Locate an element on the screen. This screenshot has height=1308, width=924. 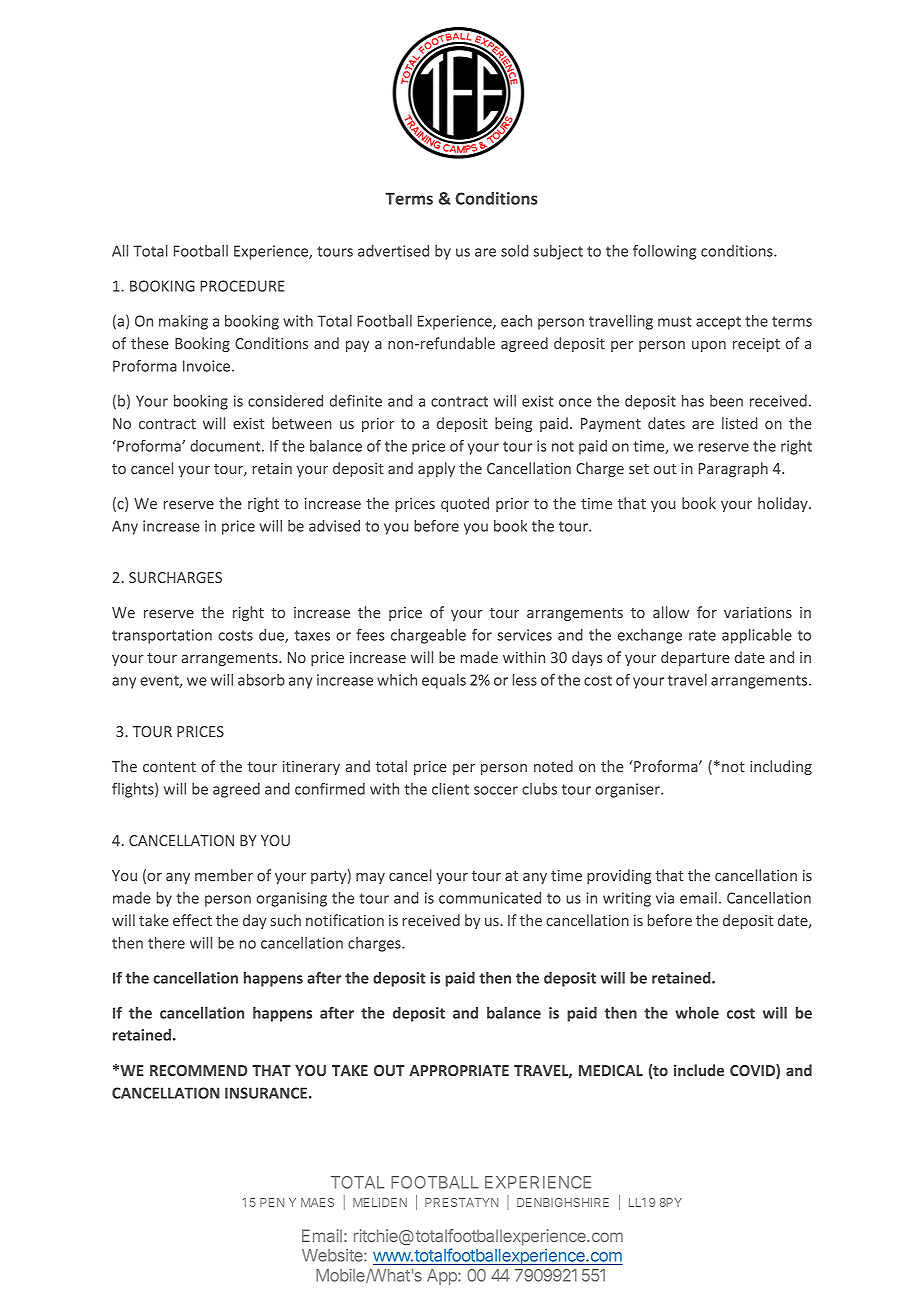
advised is located at coordinates (334, 526).
